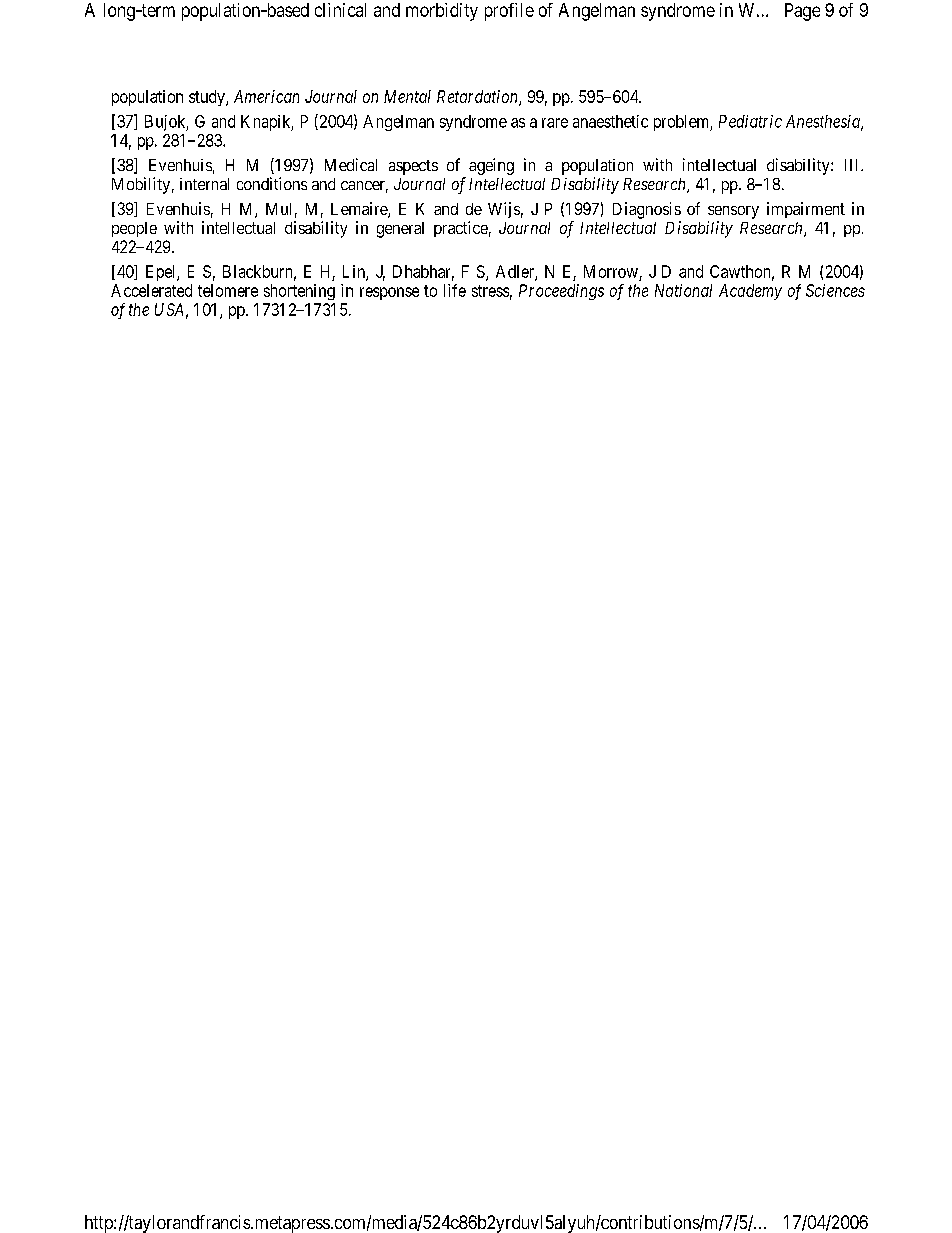  I want to click on Page, so click(802, 12).
